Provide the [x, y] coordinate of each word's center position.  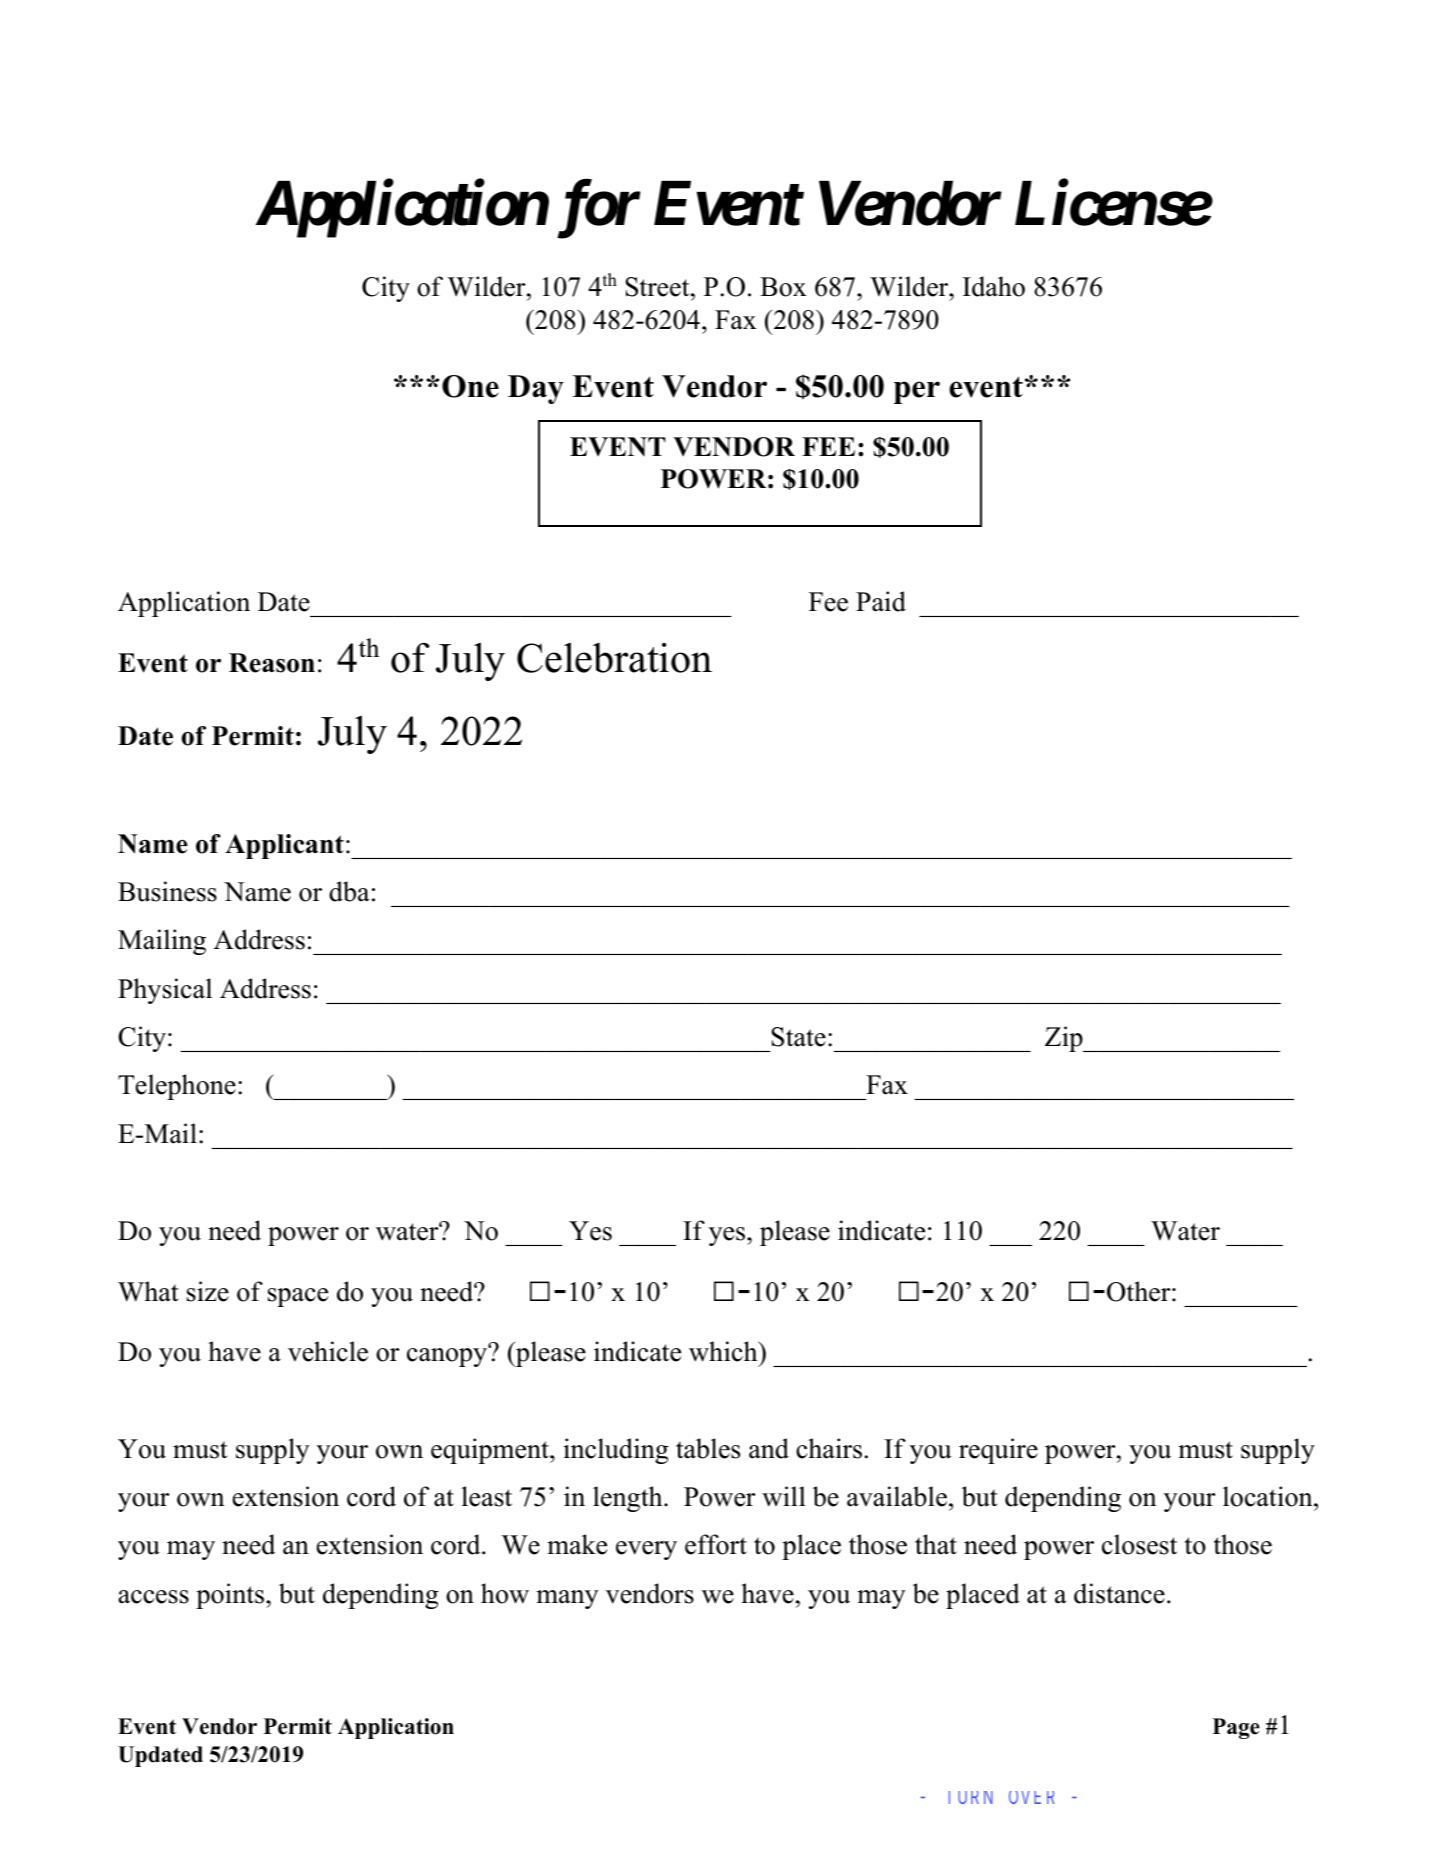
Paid [881, 601]
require [998, 1451]
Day [536, 389]
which [724, 1351]
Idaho [994, 286]
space [298, 1297]
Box [783, 287]
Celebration [614, 658]
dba [349, 891]
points [231, 1596]
